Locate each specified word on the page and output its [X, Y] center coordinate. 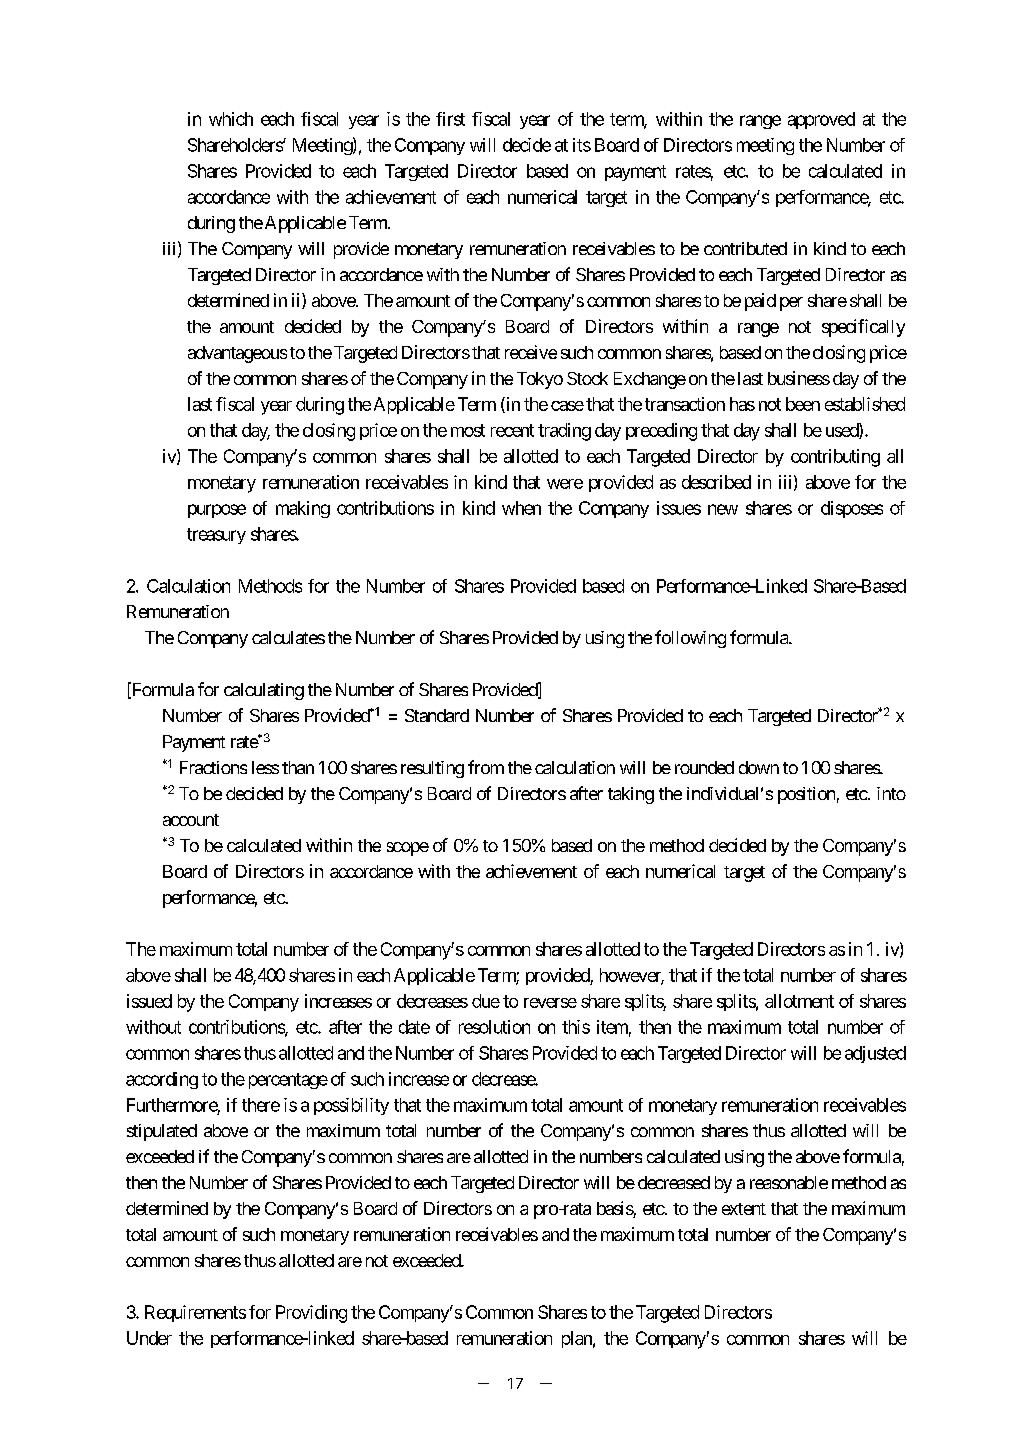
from [486, 767]
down [759, 767]
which [231, 119]
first [450, 119]
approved [821, 120]
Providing [311, 1314]
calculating [264, 691]
